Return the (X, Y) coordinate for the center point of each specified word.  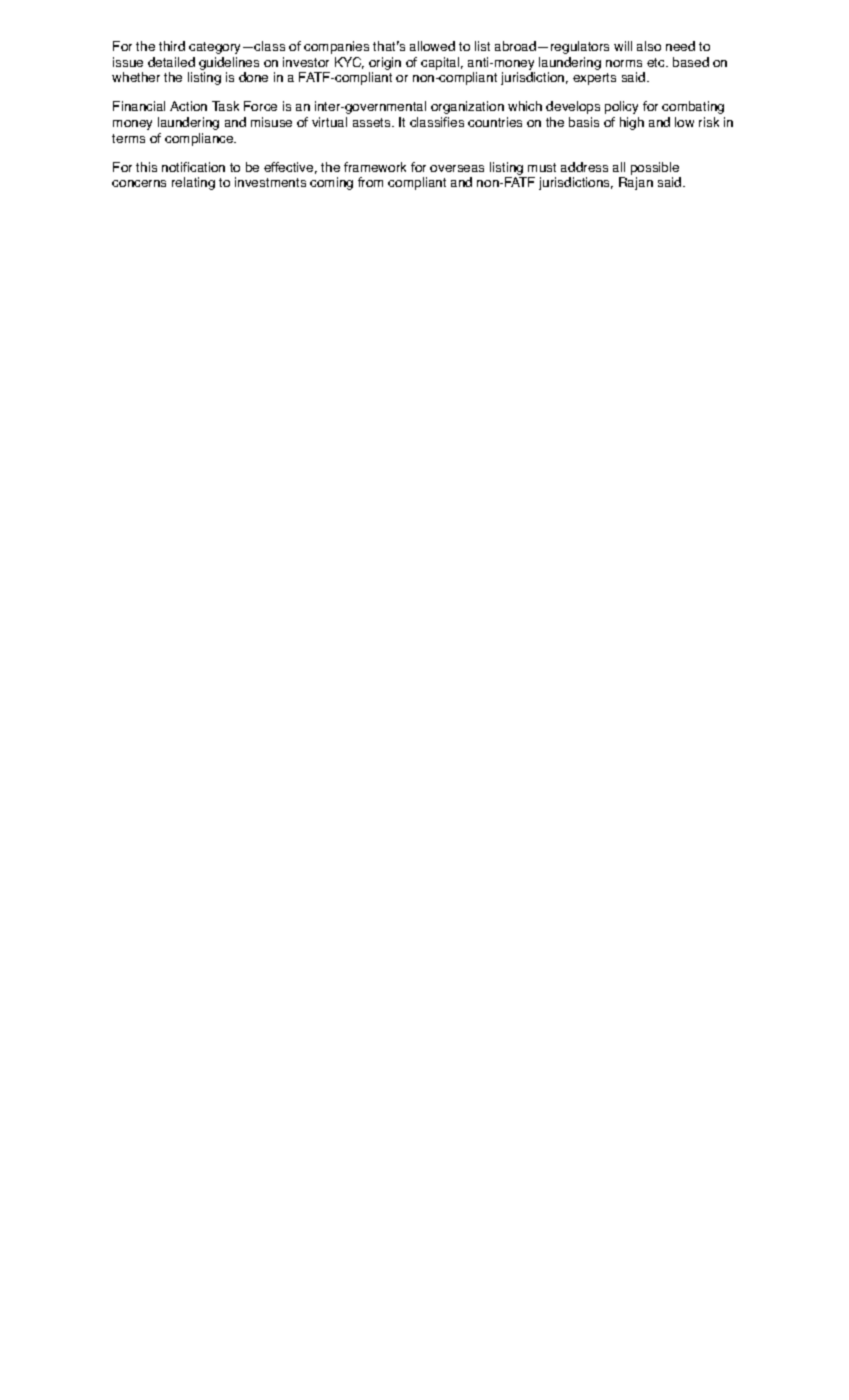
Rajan (636, 183)
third (172, 46)
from (370, 182)
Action (188, 106)
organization (467, 107)
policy (621, 107)
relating (193, 183)
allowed (432, 46)
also (649, 46)
